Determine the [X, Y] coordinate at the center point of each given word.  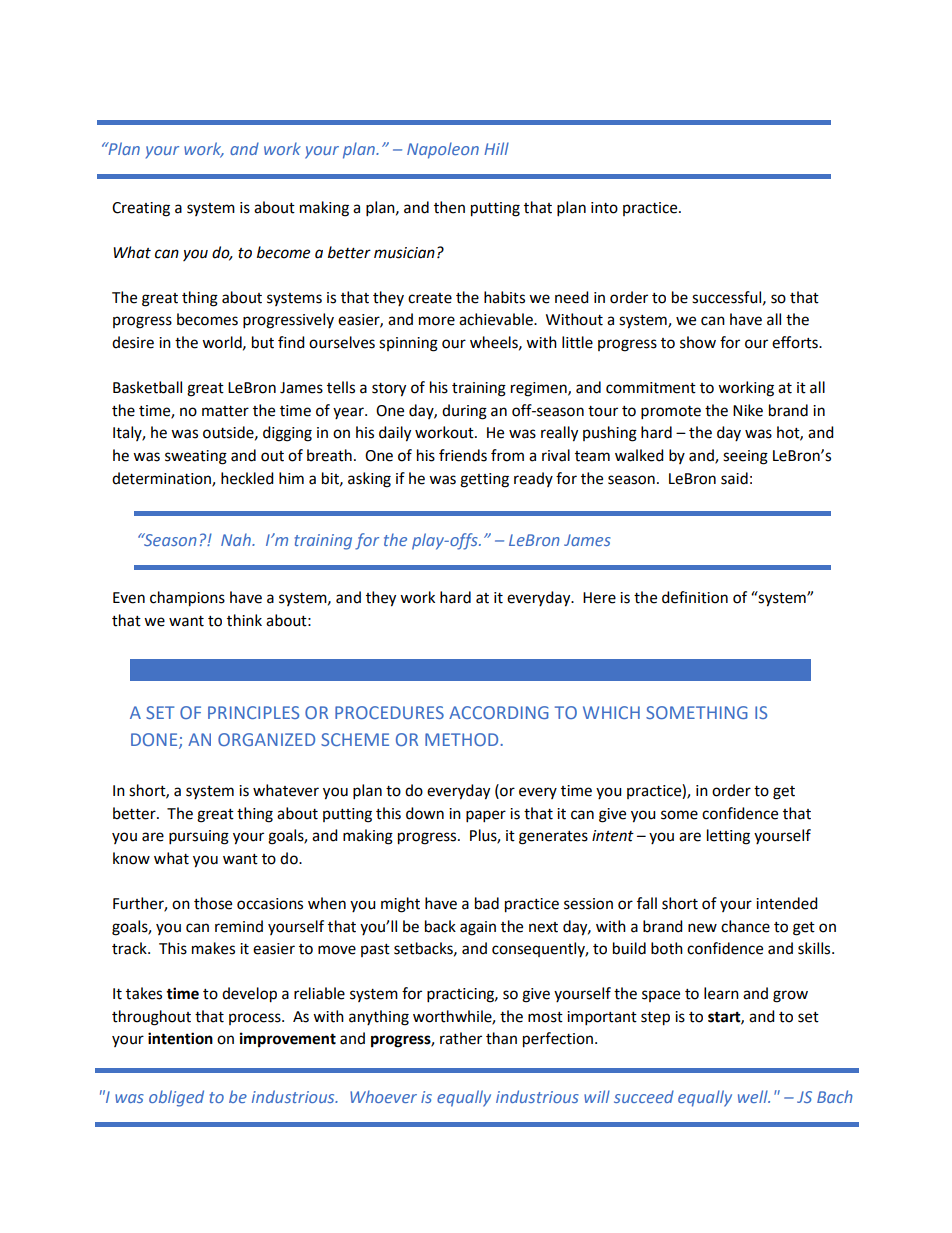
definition [695, 597]
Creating [141, 209]
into [604, 208]
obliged [176, 1098]
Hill [496, 148]
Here [599, 598]
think [244, 620]
